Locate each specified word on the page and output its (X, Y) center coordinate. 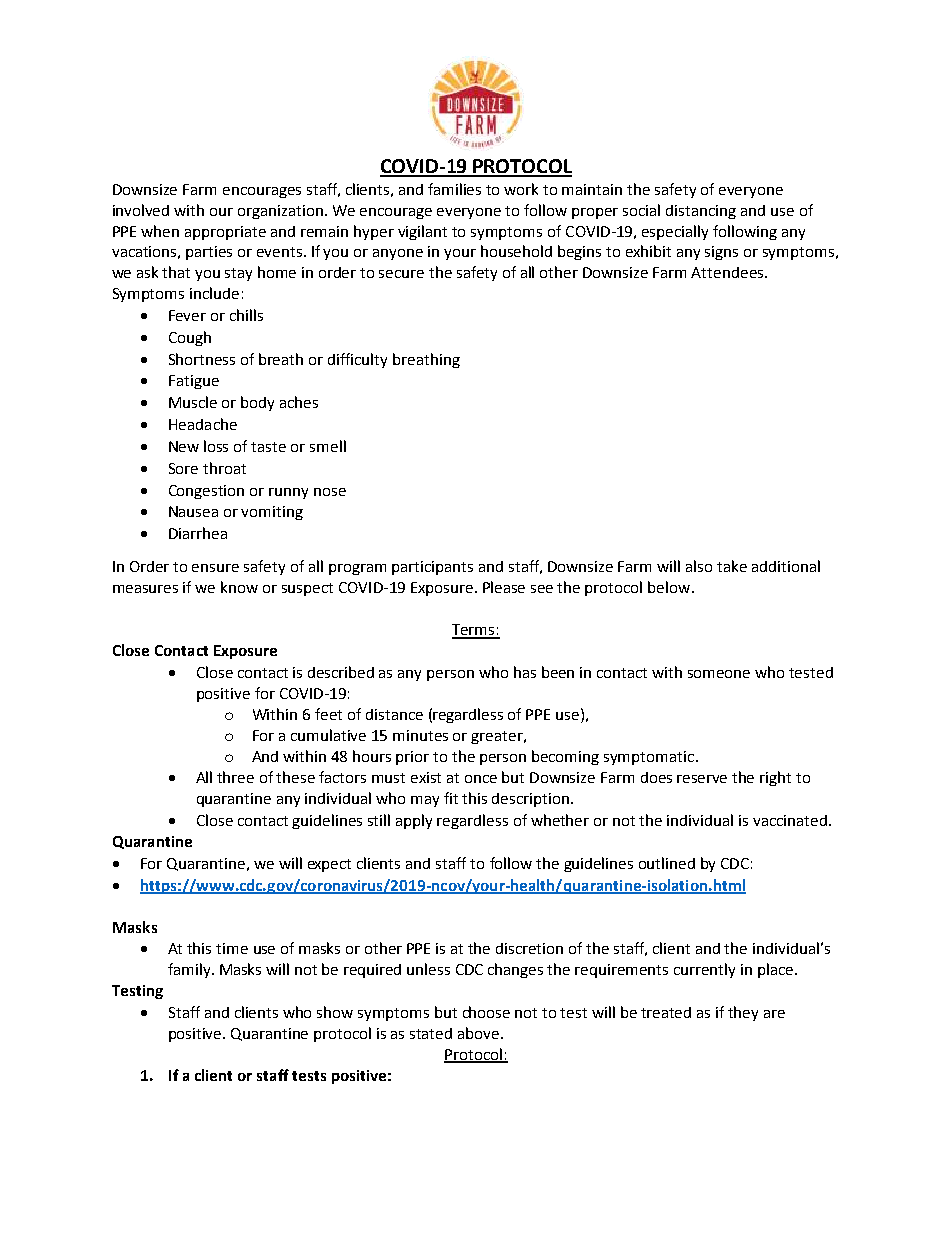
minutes (420, 735)
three (235, 777)
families (454, 189)
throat (224, 468)
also (699, 566)
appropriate (225, 233)
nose (330, 492)
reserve (702, 779)
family (190, 970)
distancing (701, 212)
